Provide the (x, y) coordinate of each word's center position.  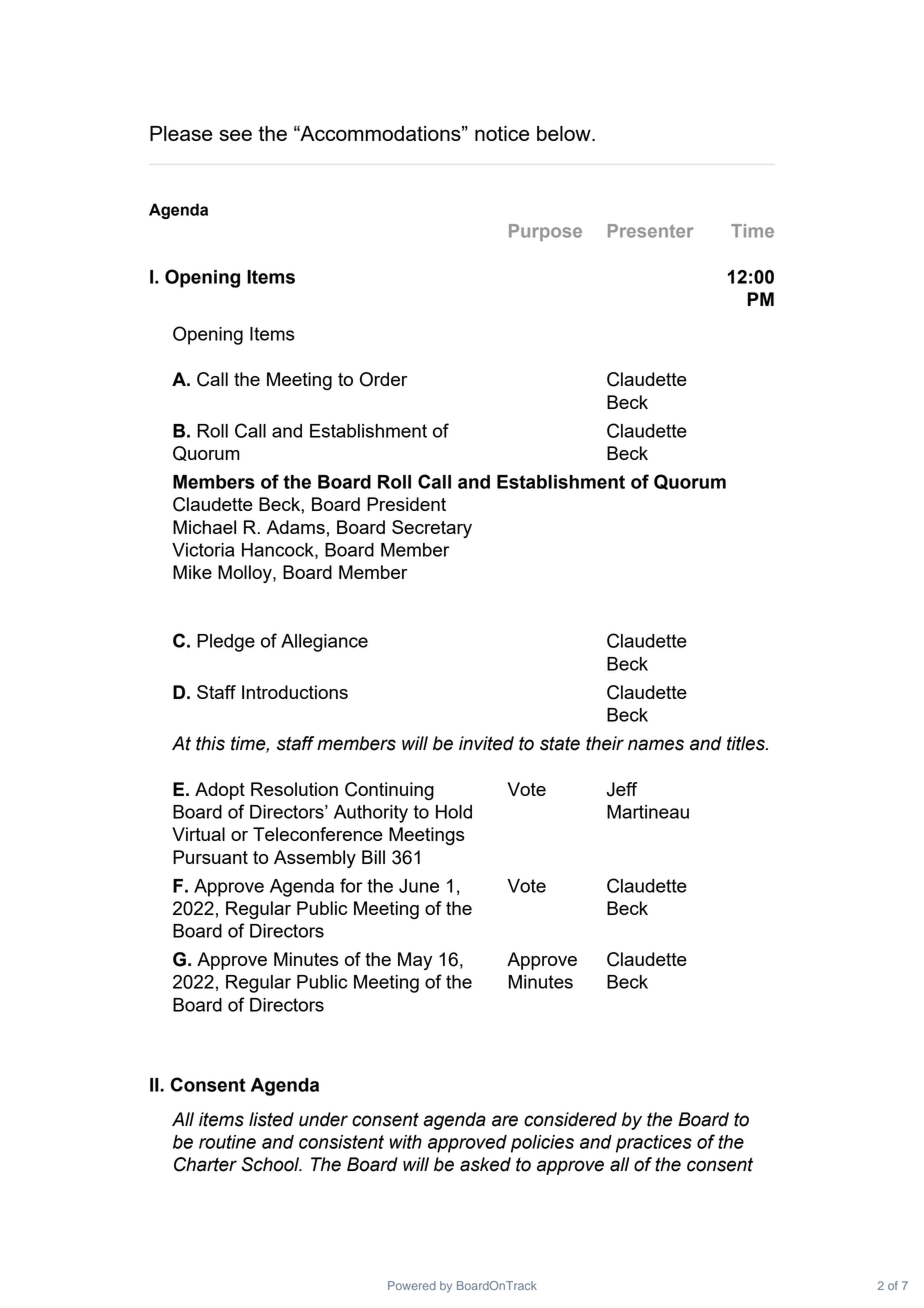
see (235, 135)
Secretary (432, 529)
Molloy (246, 574)
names (656, 745)
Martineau (648, 812)
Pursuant (210, 857)
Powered (412, 1285)
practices (654, 1144)
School (271, 1164)
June (419, 886)
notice (502, 133)
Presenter (650, 231)
